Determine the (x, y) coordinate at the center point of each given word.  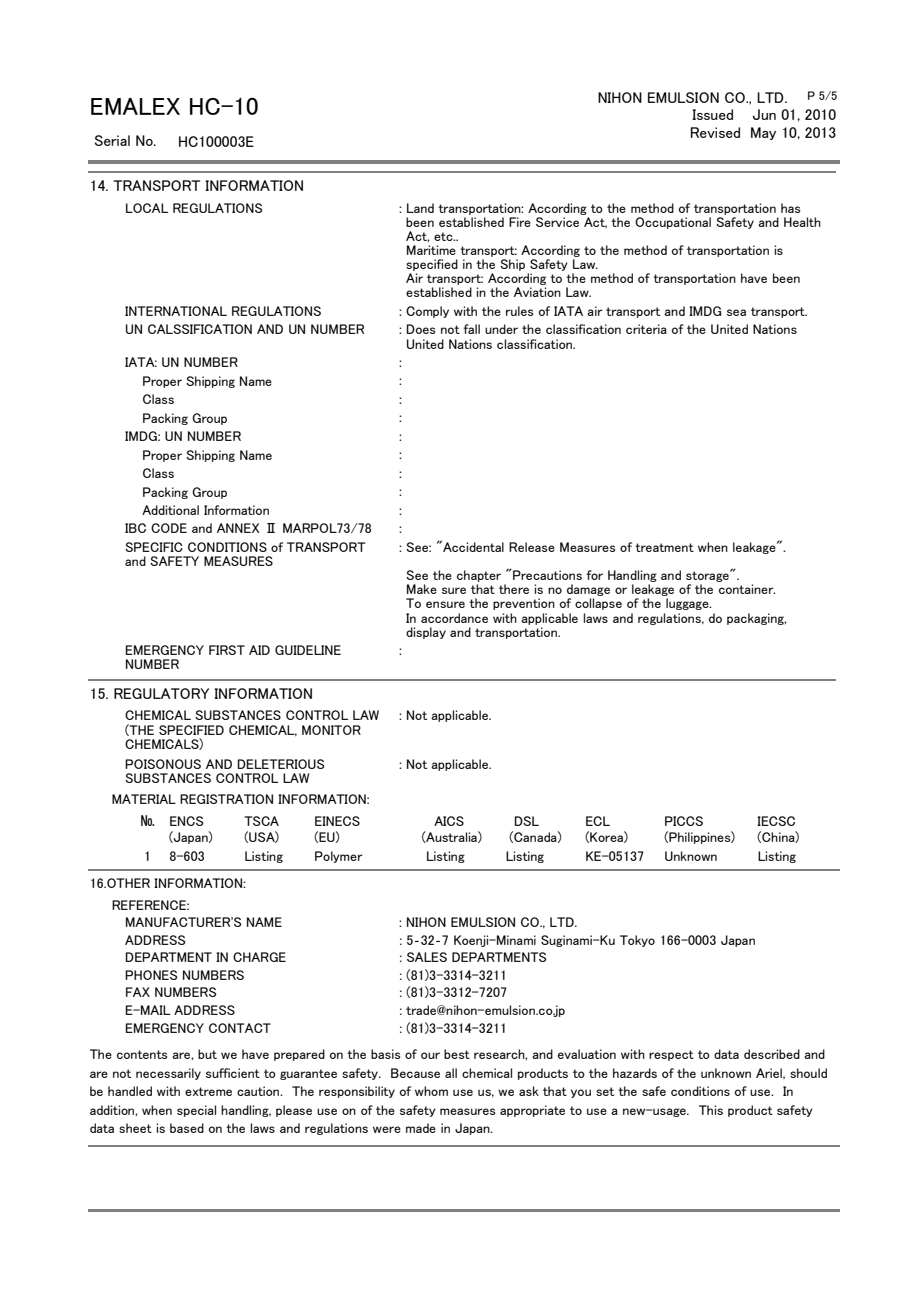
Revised (715, 132)
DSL (527, 821)
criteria (646, 329)
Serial (112, 140)
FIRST (227, 650)
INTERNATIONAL (176, 311)
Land (420, 208)
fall (471, 329)
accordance (454, 618)
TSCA (261, 821)
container (747, 589)
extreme (208, 1091)
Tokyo (637, 941)
